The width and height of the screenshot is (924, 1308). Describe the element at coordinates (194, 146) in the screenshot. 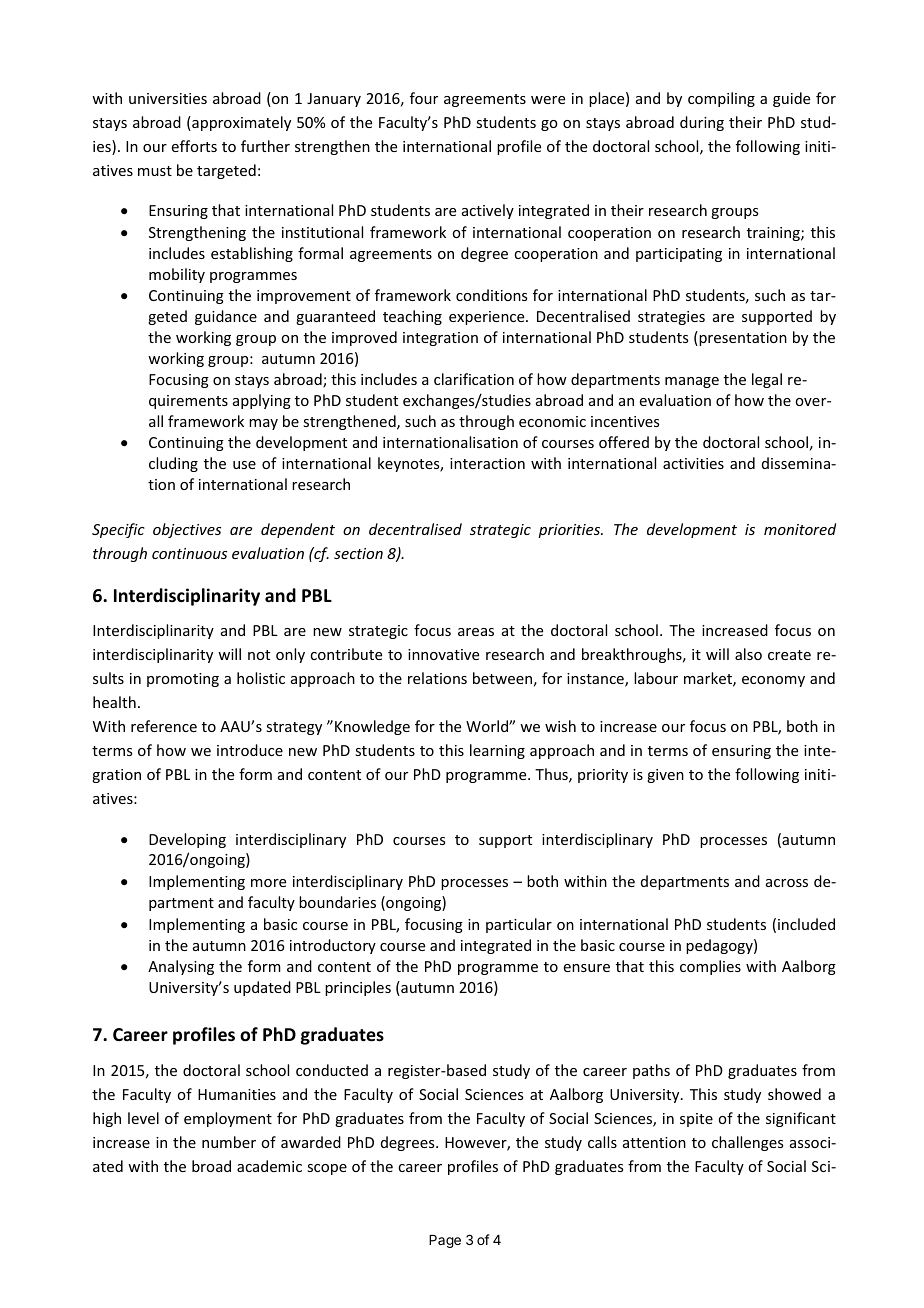

I see `efforts` at that location.
